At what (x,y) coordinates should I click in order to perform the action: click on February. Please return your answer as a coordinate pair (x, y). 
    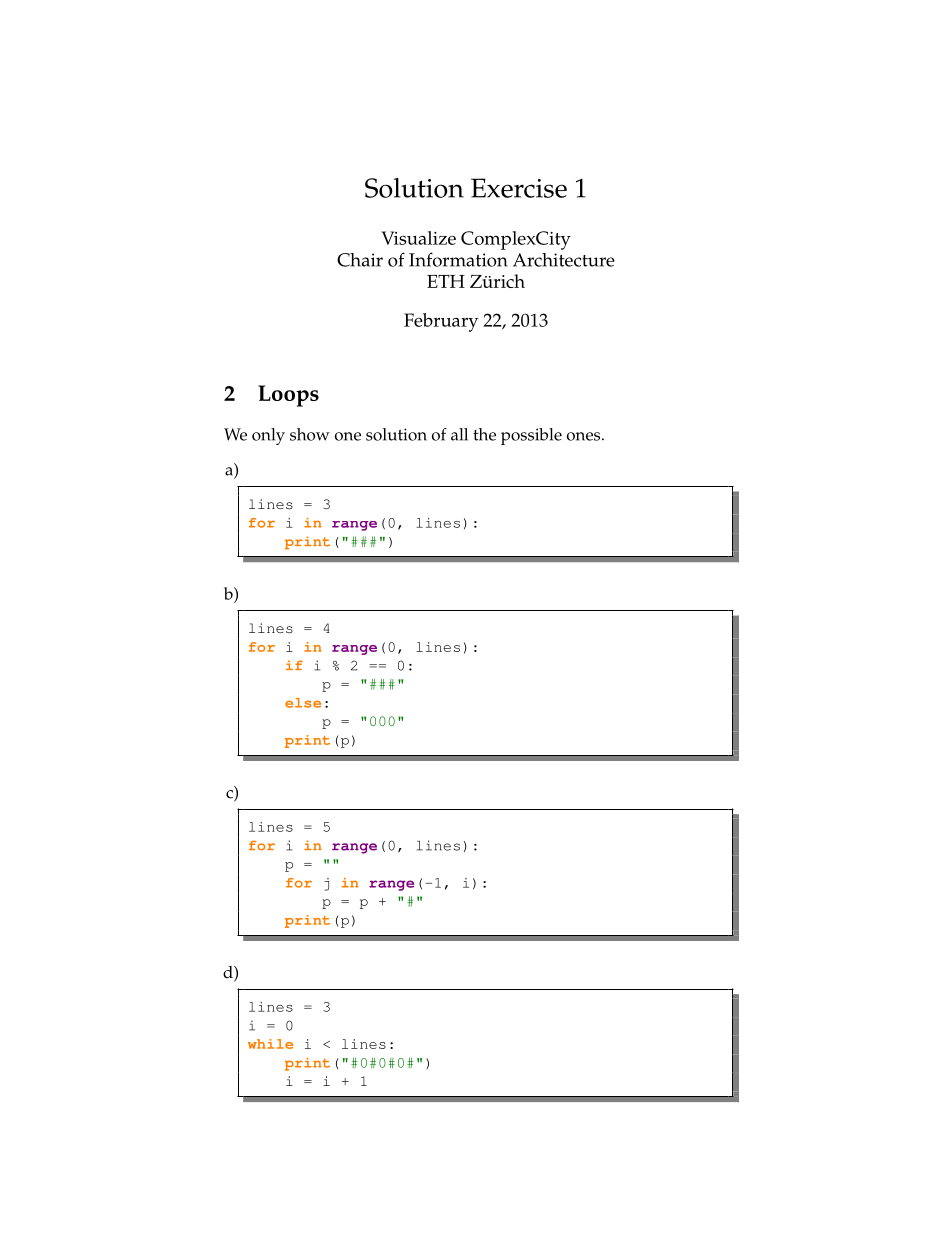
    Looking at the image, I should click on (441, 322).
